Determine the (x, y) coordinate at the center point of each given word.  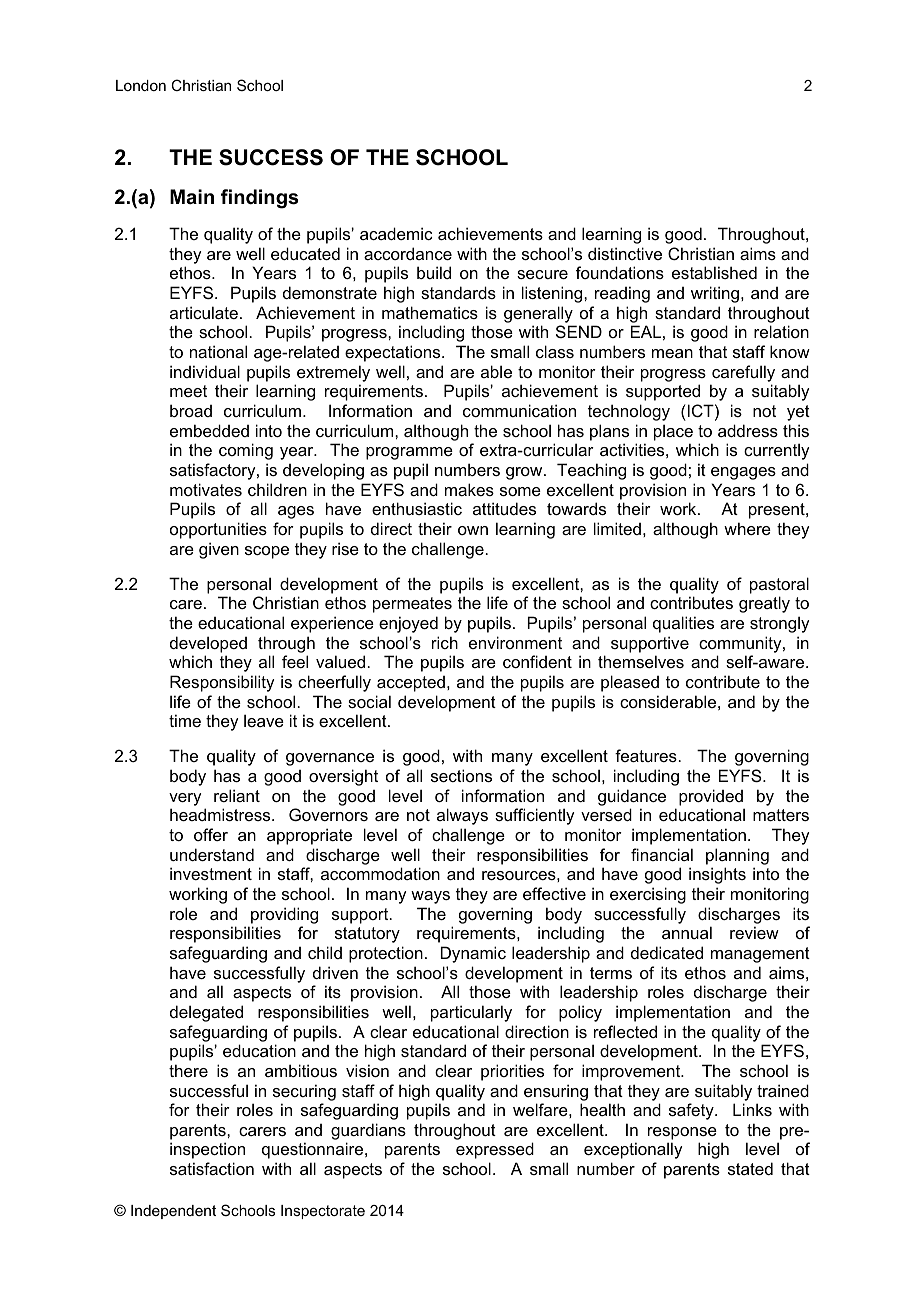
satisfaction (212, 1168)
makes (469, 489)
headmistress (221, 814)
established (714, 272)
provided (711, 797)
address (748, 430)
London (141, 85)
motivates (206, 489)
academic (396, 233)
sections (461, 775)
